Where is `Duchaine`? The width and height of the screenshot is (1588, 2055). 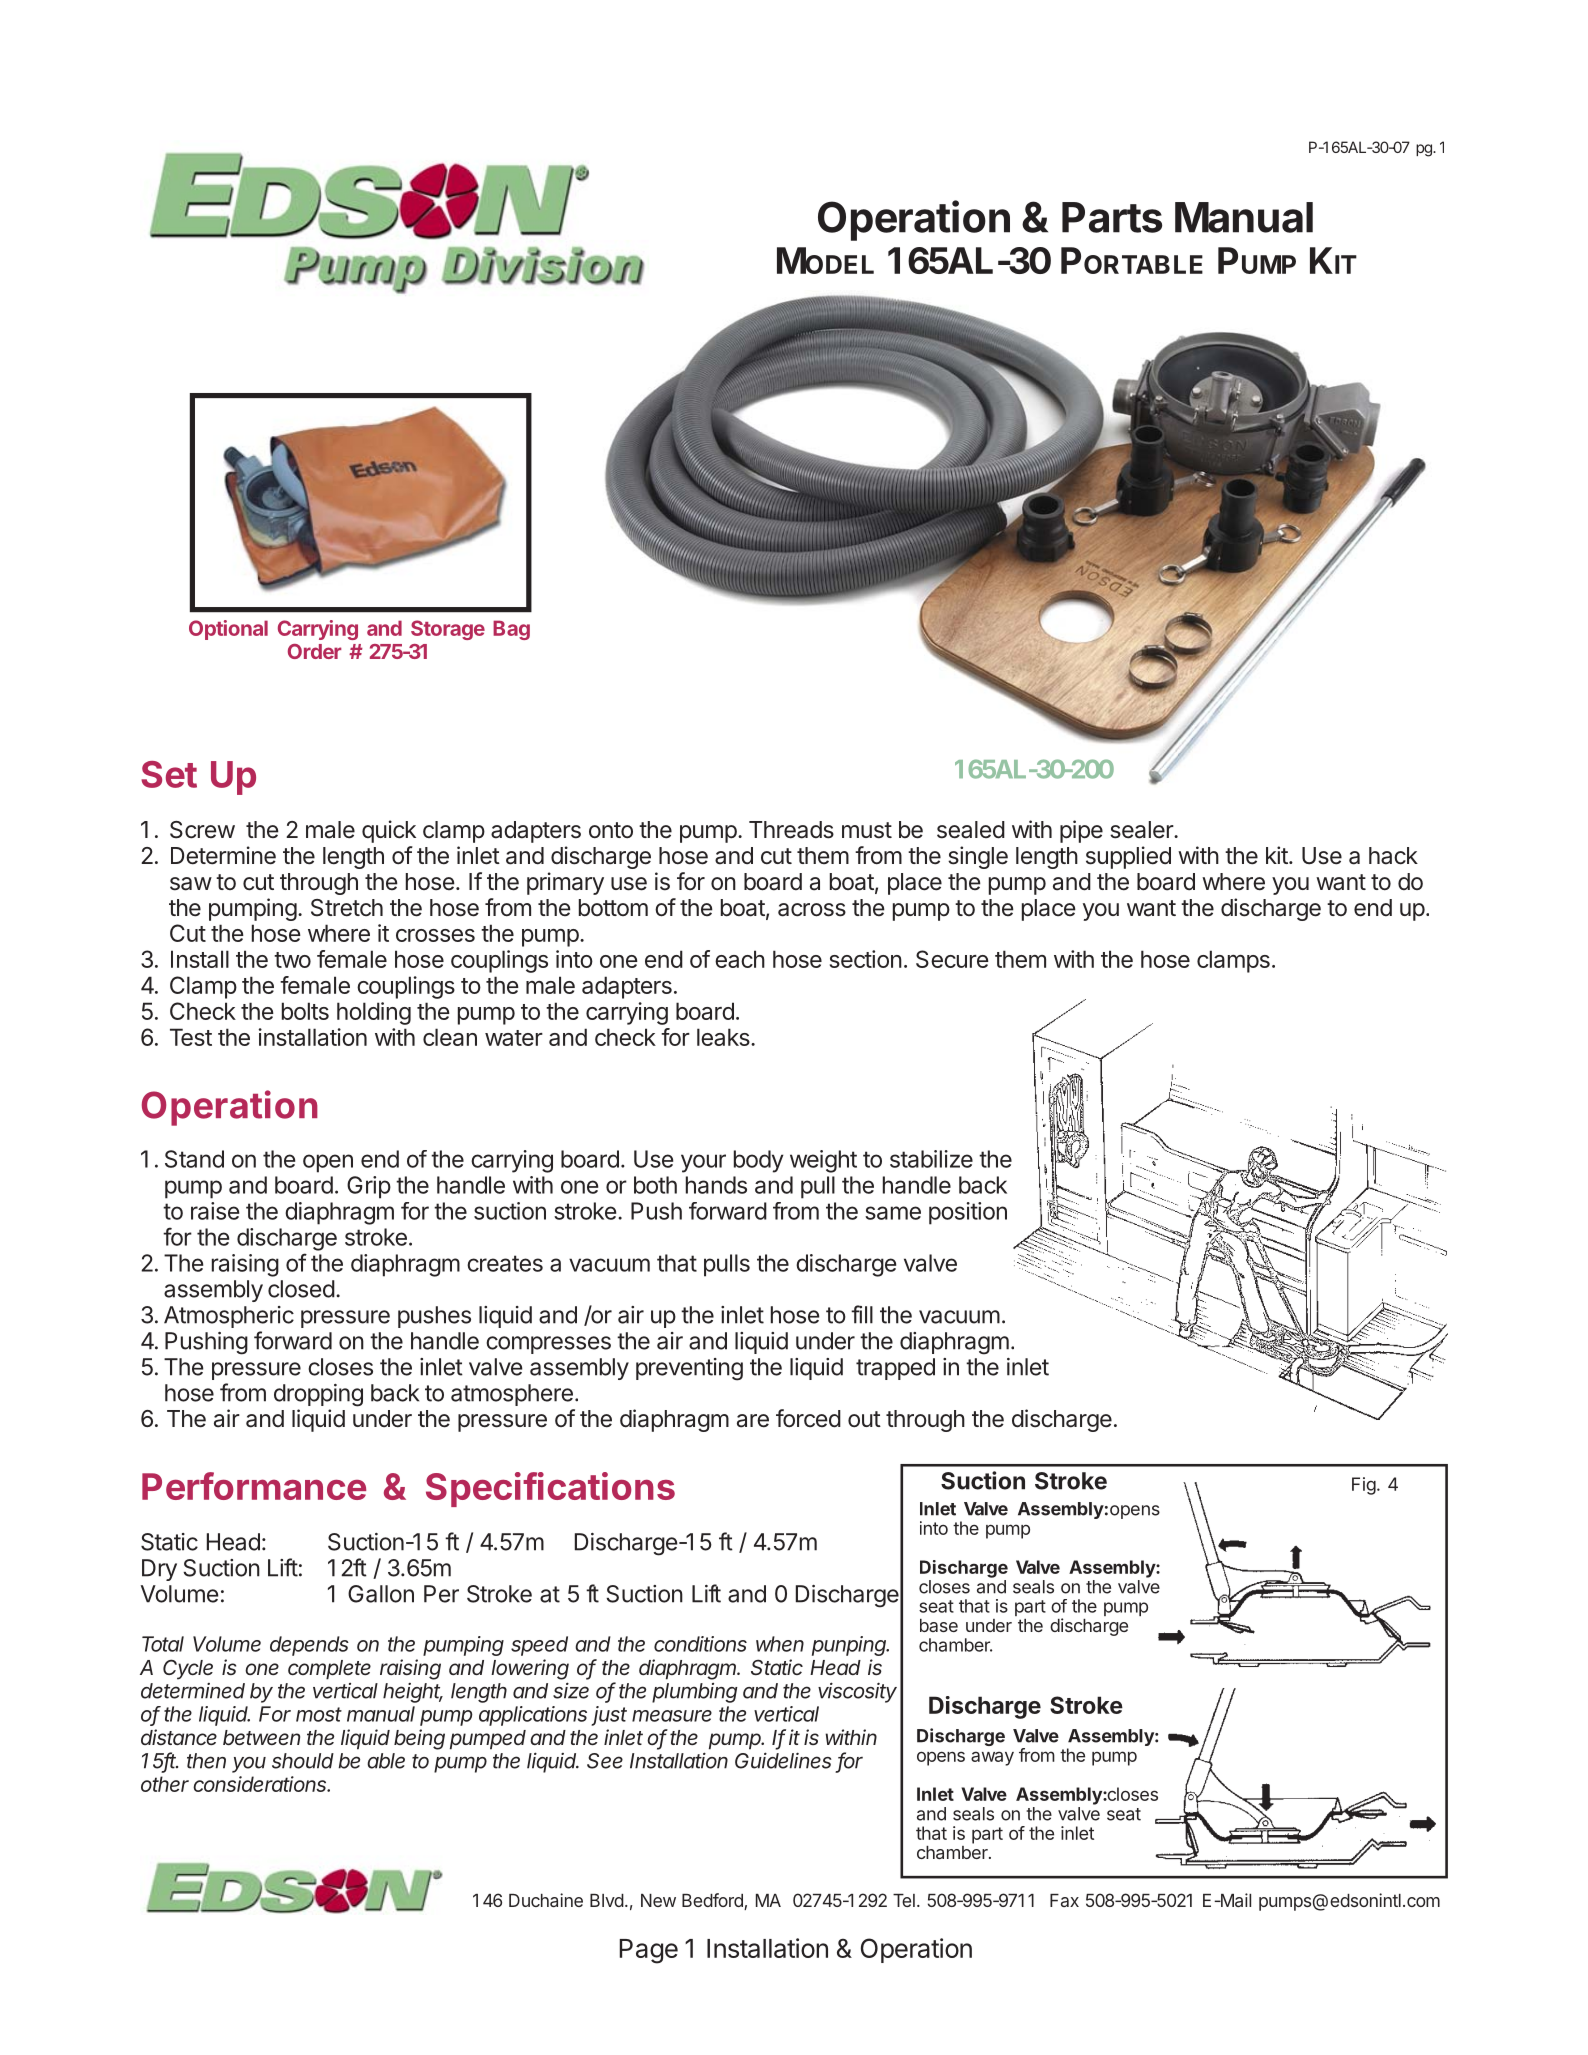 Duchaine is located at coordinates (546, 1900).
